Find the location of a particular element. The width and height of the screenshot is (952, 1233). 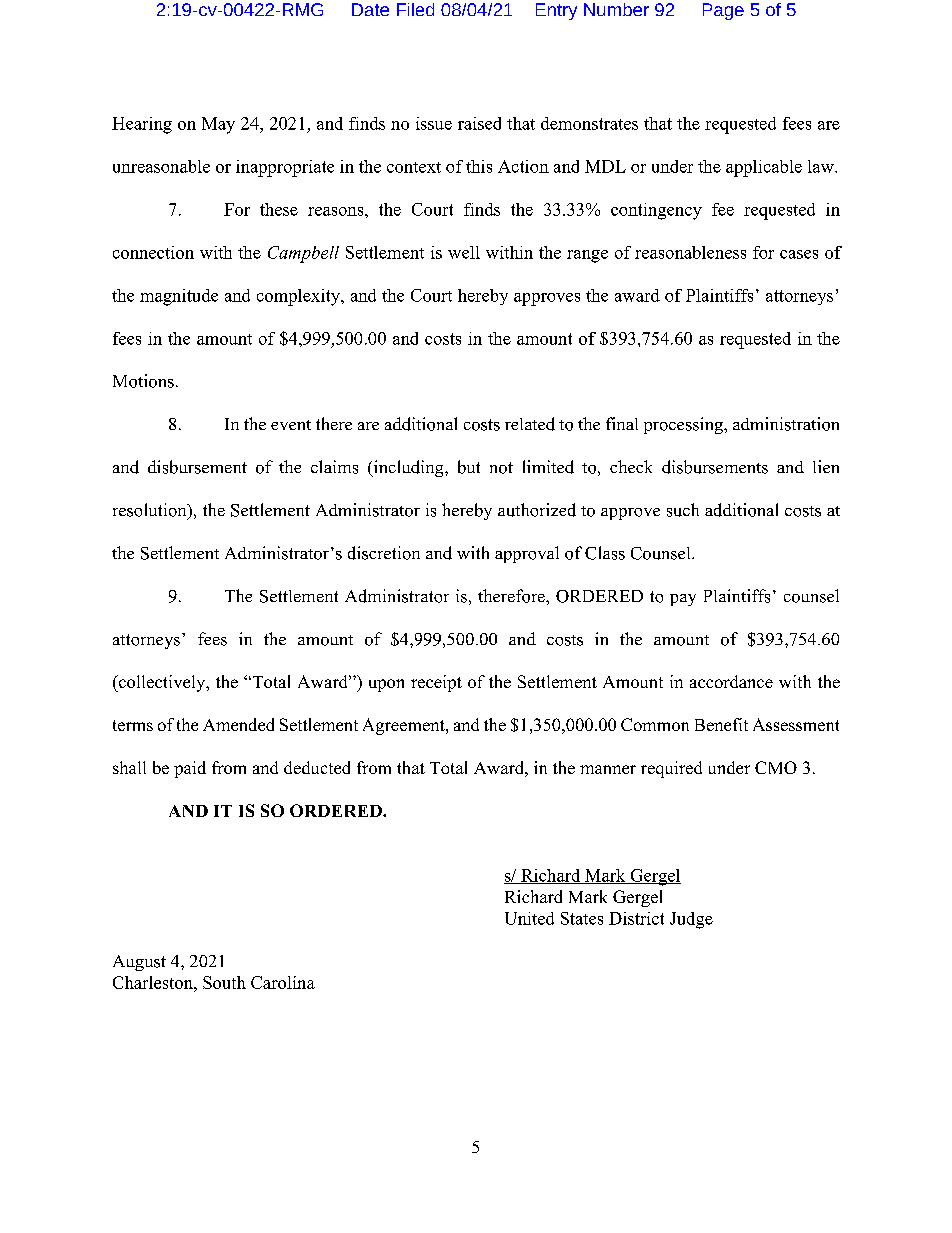

these is located at coordinates (279, 209).
